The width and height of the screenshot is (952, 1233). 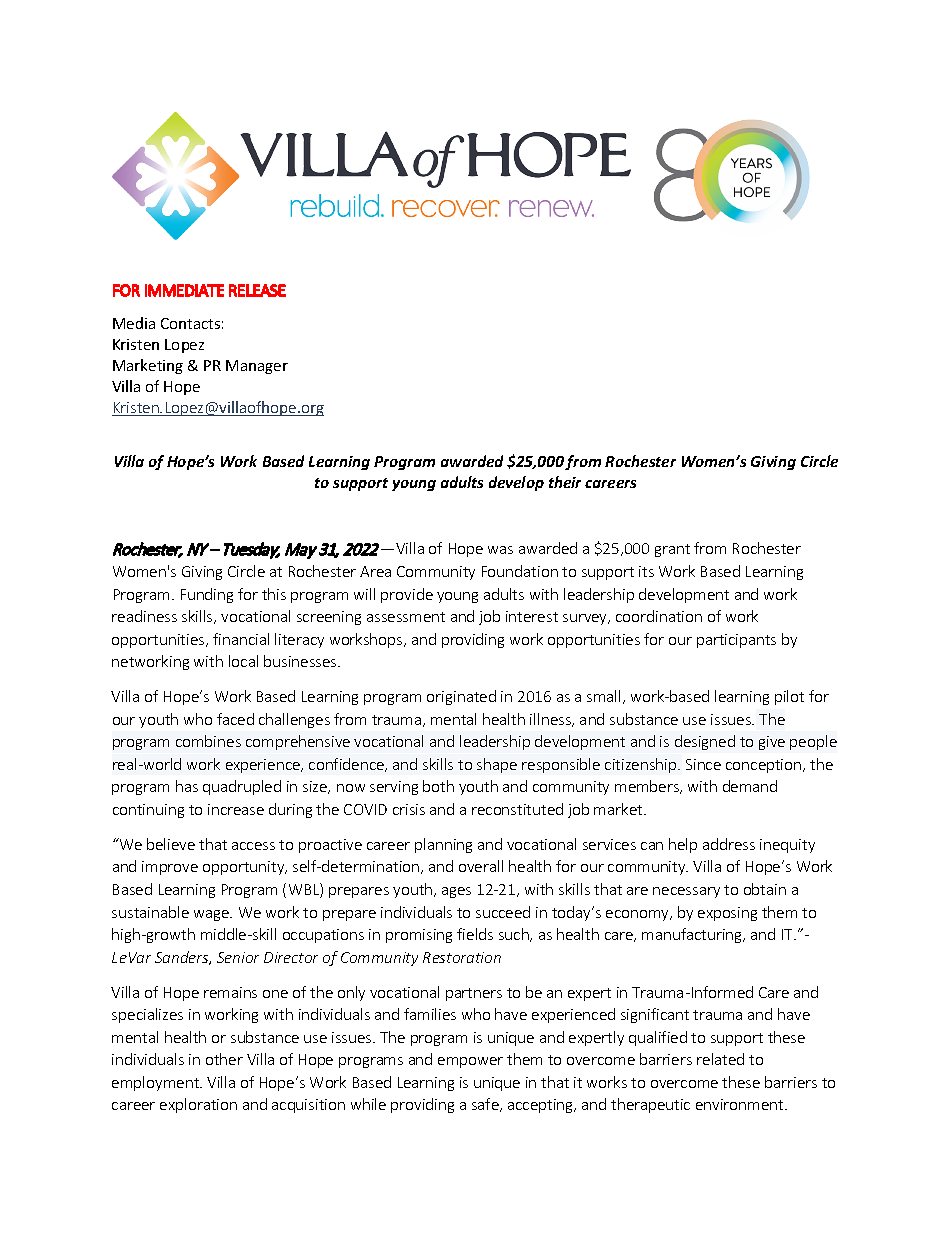 What do you see at coordinates (500, 550) in the screenshot?
I see `was` at bounding box center [500, 550].
